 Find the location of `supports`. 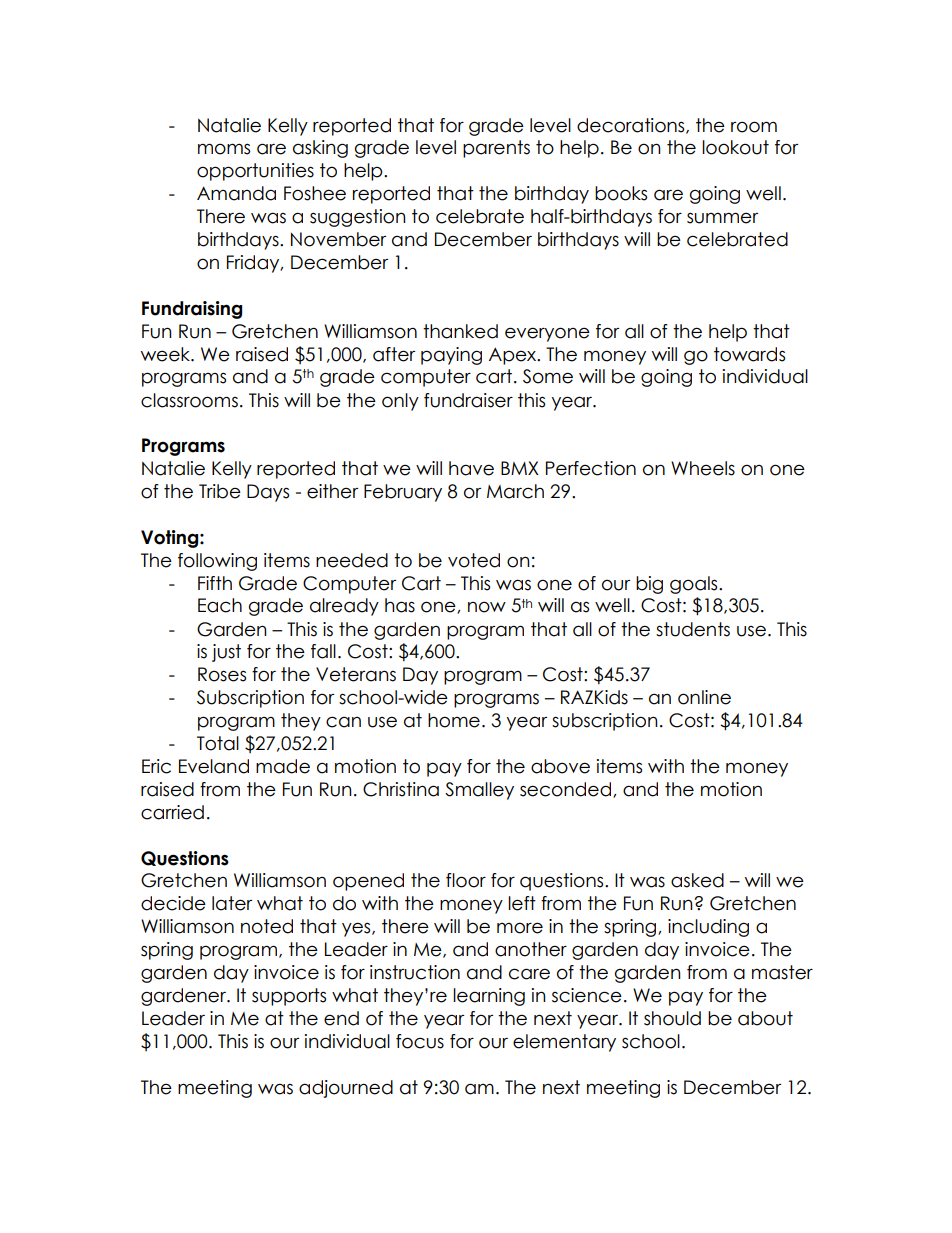

supports is located at coordinates (289, 997).
